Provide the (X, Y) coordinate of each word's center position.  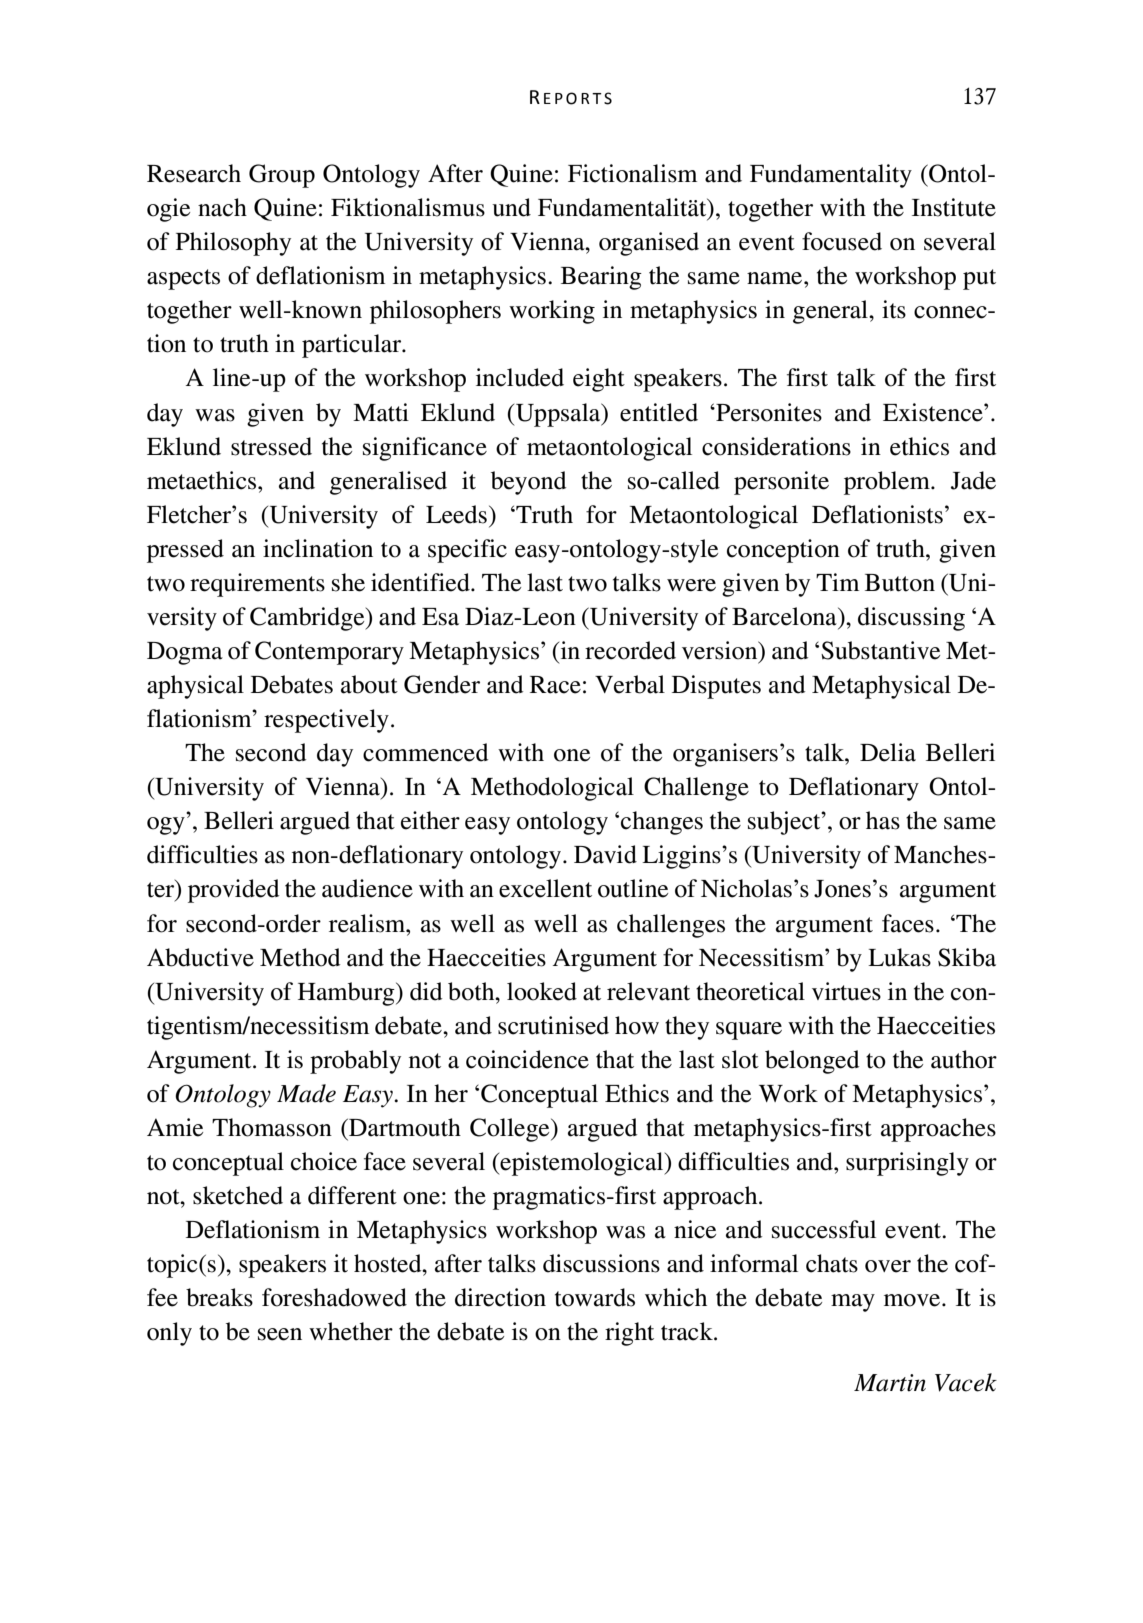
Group (282, 176)
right (629, 1334)
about (369, 684)
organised (649, 244)
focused (842, 241)
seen (280, 1334)
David (605, 854)
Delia (888, 752)
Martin (890, 1383)
